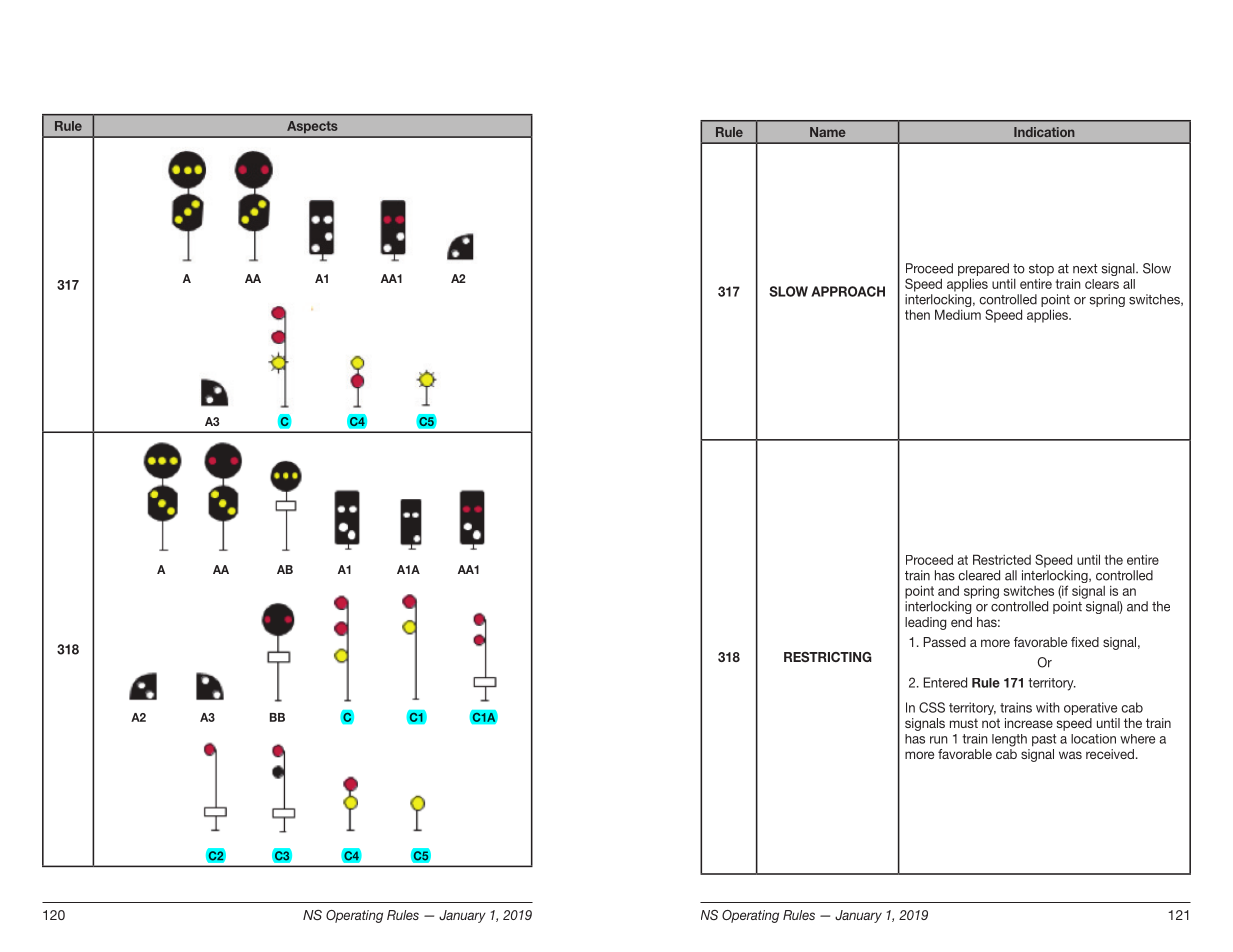  What do you see at coordinates (1044, 132) in the screenshot?
I see `Indication` at bounding box center [1044, 132].
